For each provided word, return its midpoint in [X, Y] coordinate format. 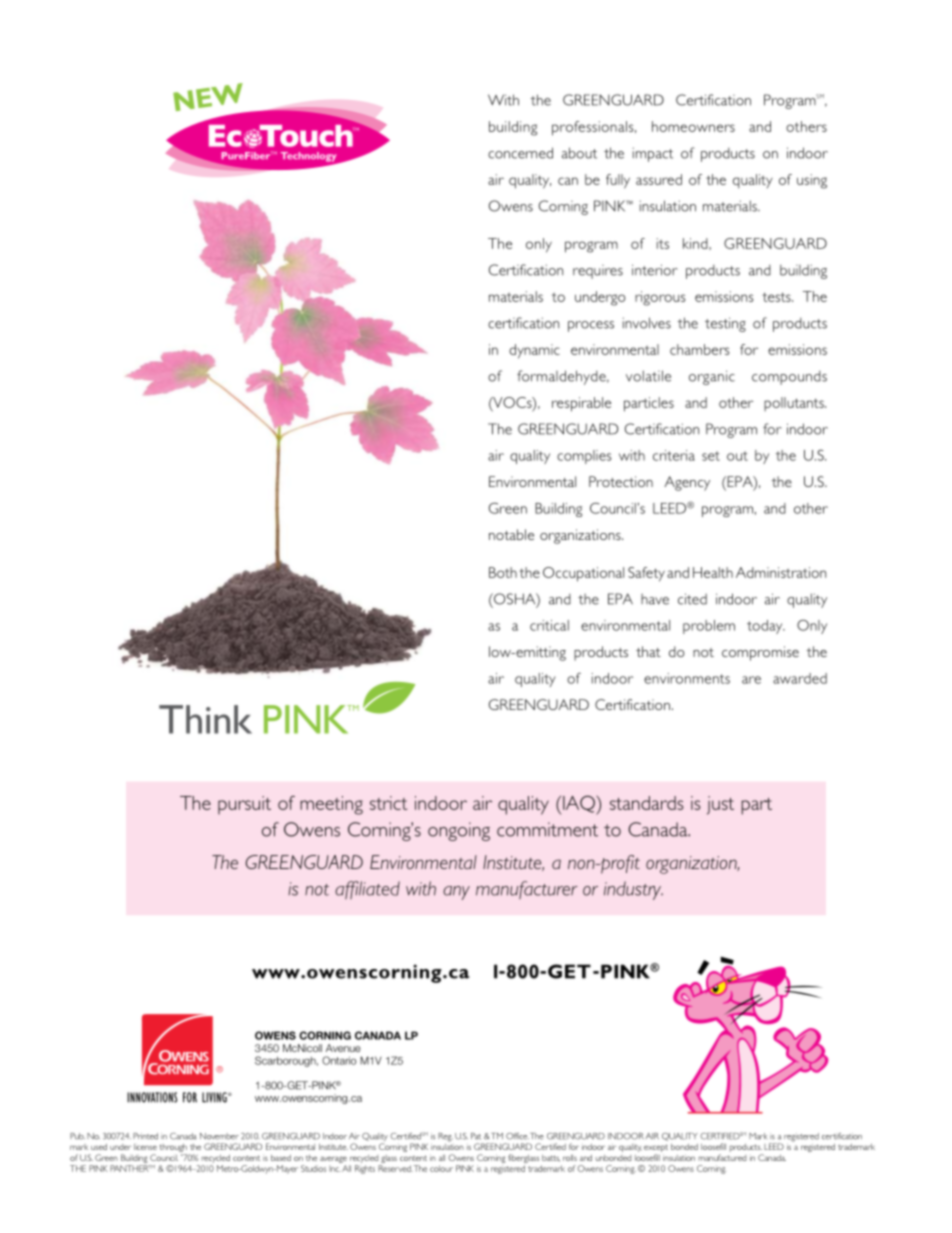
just [720, 805]
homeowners [693, 126]
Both [503, 572]
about [579, 153]
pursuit [244, 805]
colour [441, 1168]
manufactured [722, 1157]
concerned [520, 153]
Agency [687, 483]
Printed [145, 1136]
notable [511, 534]
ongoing [459, 831]
